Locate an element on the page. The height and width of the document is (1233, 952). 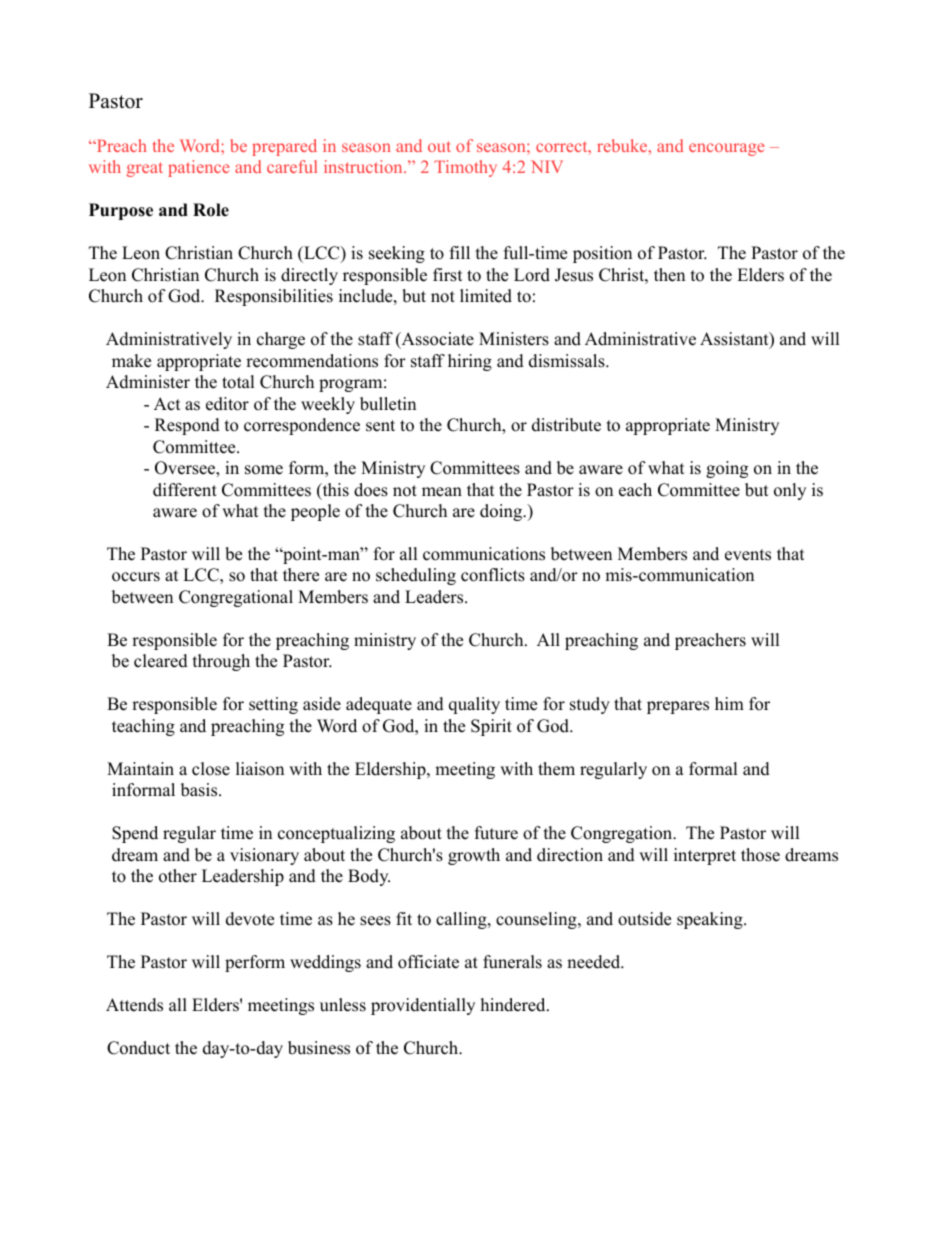
Assistant is located at coordinates (735, 340).
